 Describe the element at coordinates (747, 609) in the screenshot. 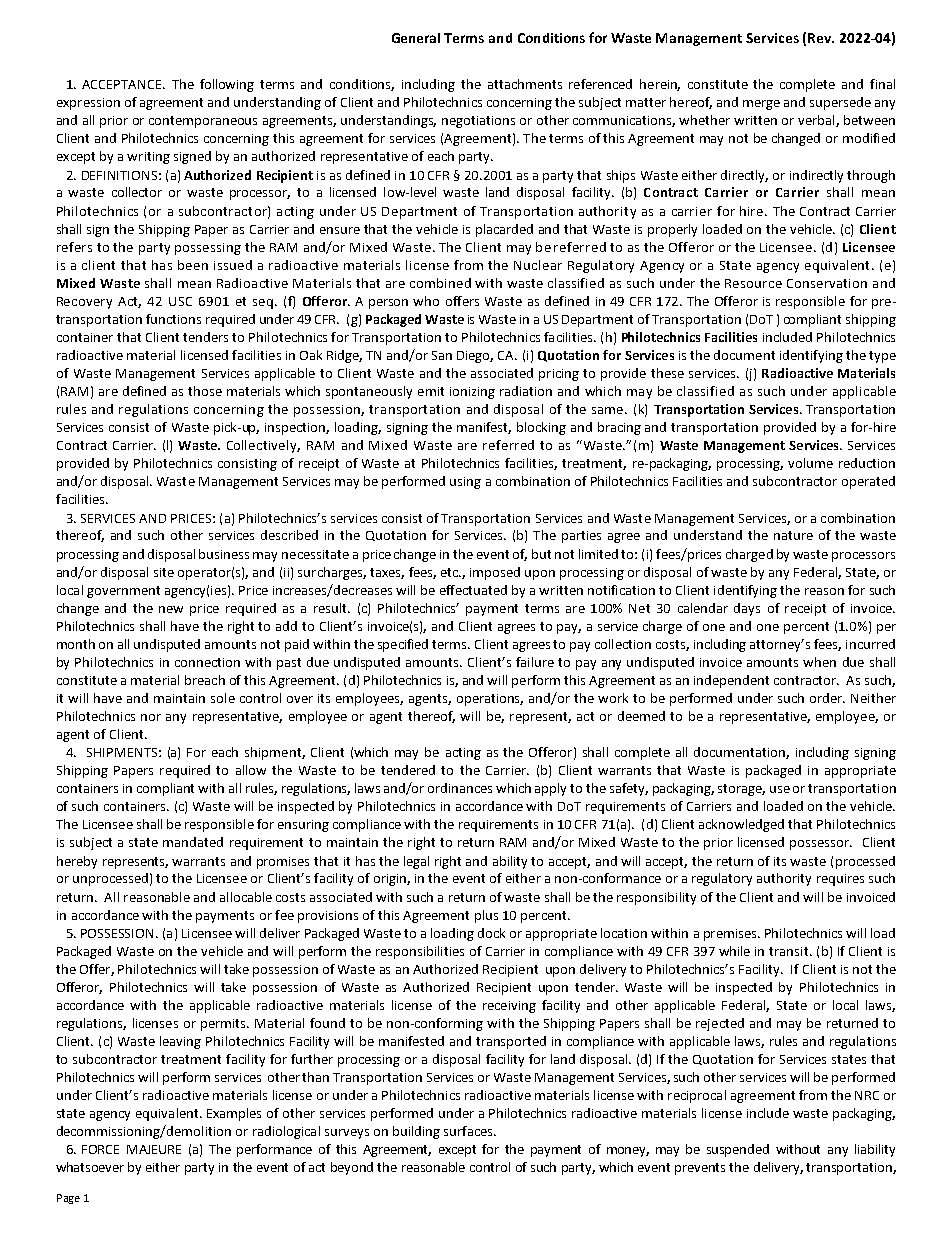

I see `days` at that location.
